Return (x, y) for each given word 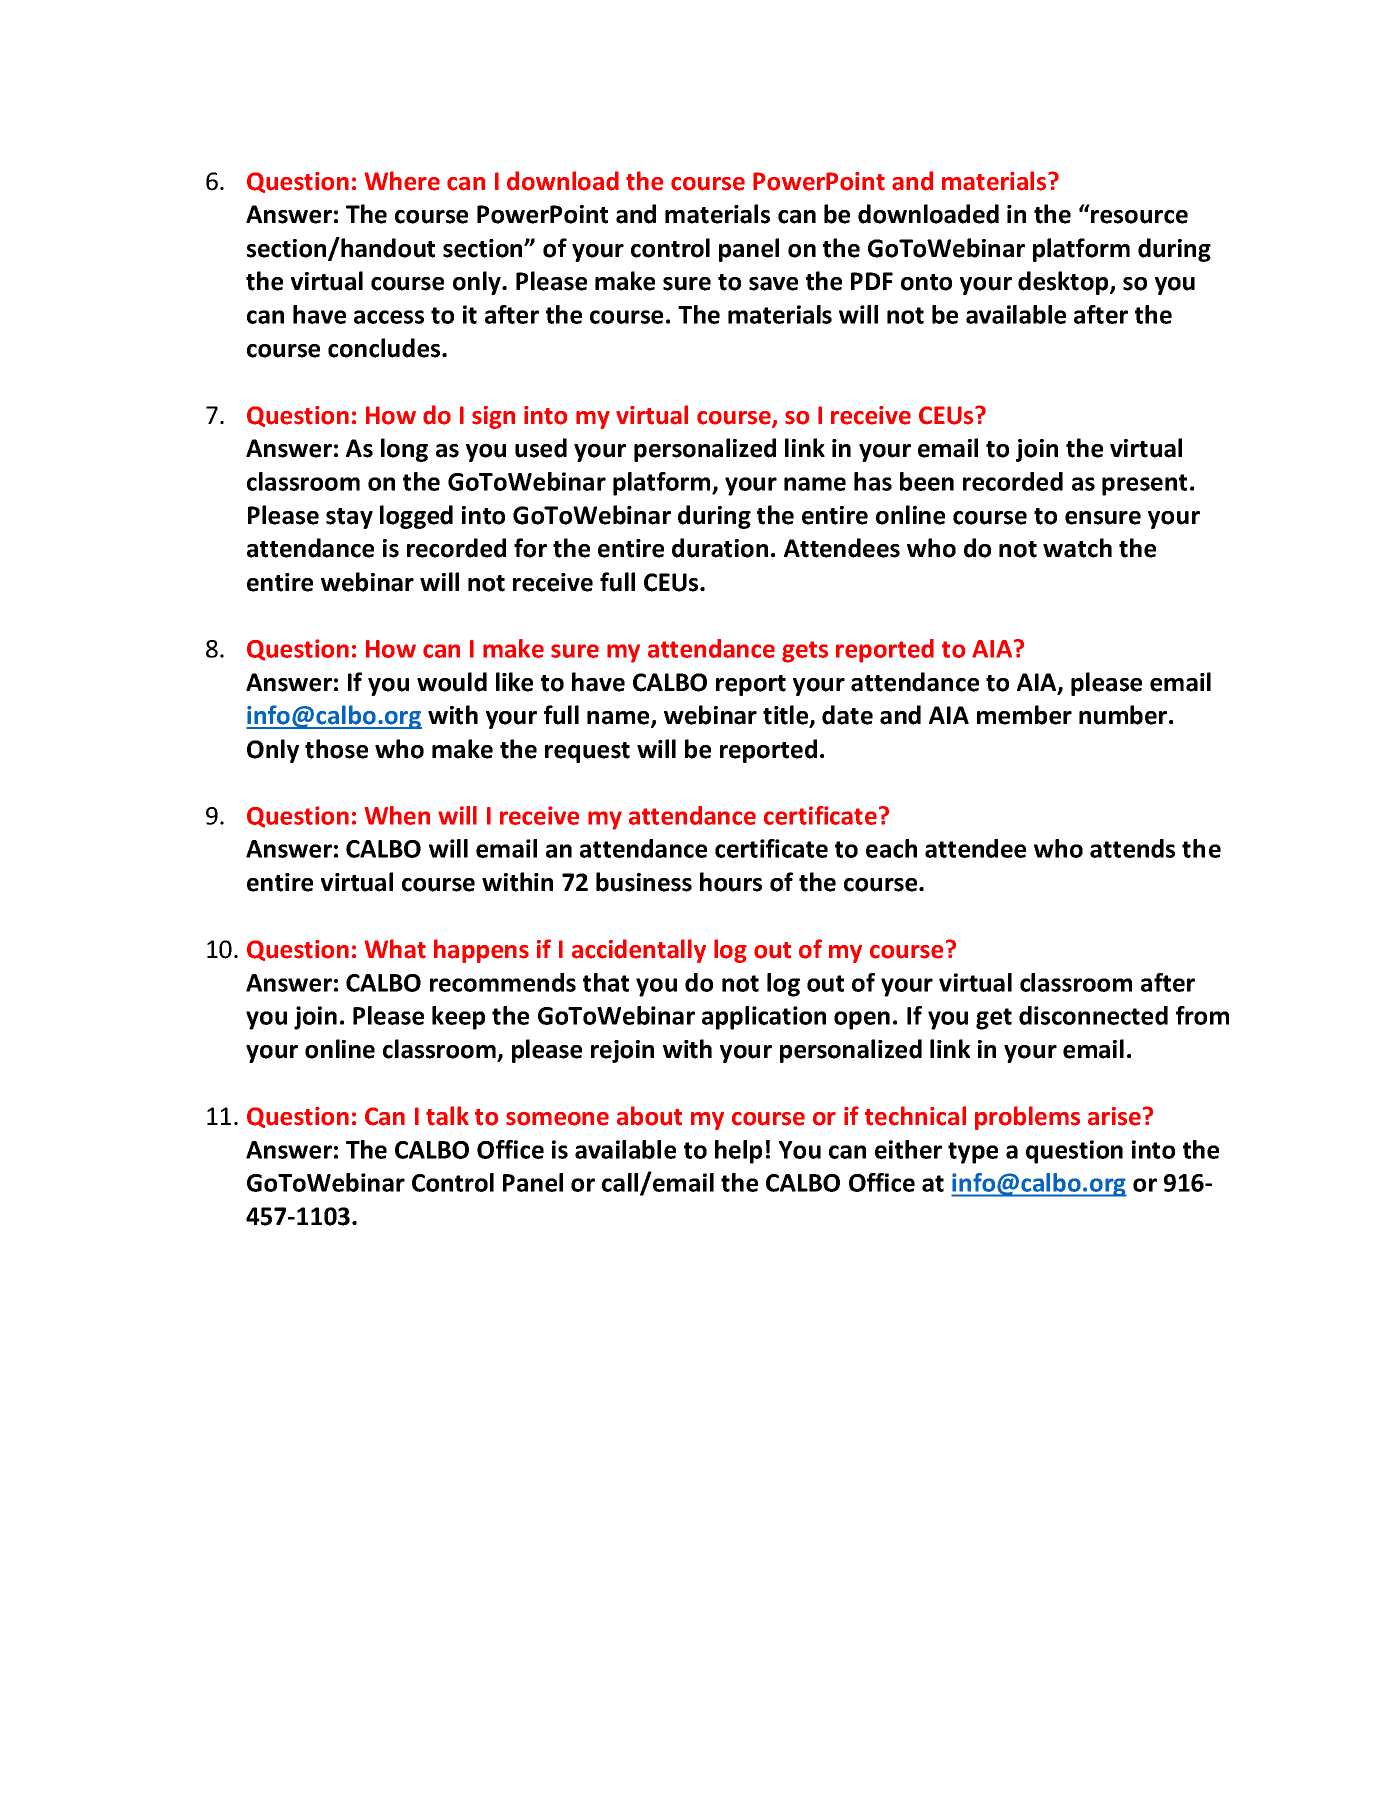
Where (402, 181)
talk (447, 1116)
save (773, 284)
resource (1139, 217)
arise (1114, 1116)
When (397, 815)
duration (720, 548)
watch (1077, 548)
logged (416, 517)
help (738, 1152)
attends (1132, 848)
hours (731, 882)
